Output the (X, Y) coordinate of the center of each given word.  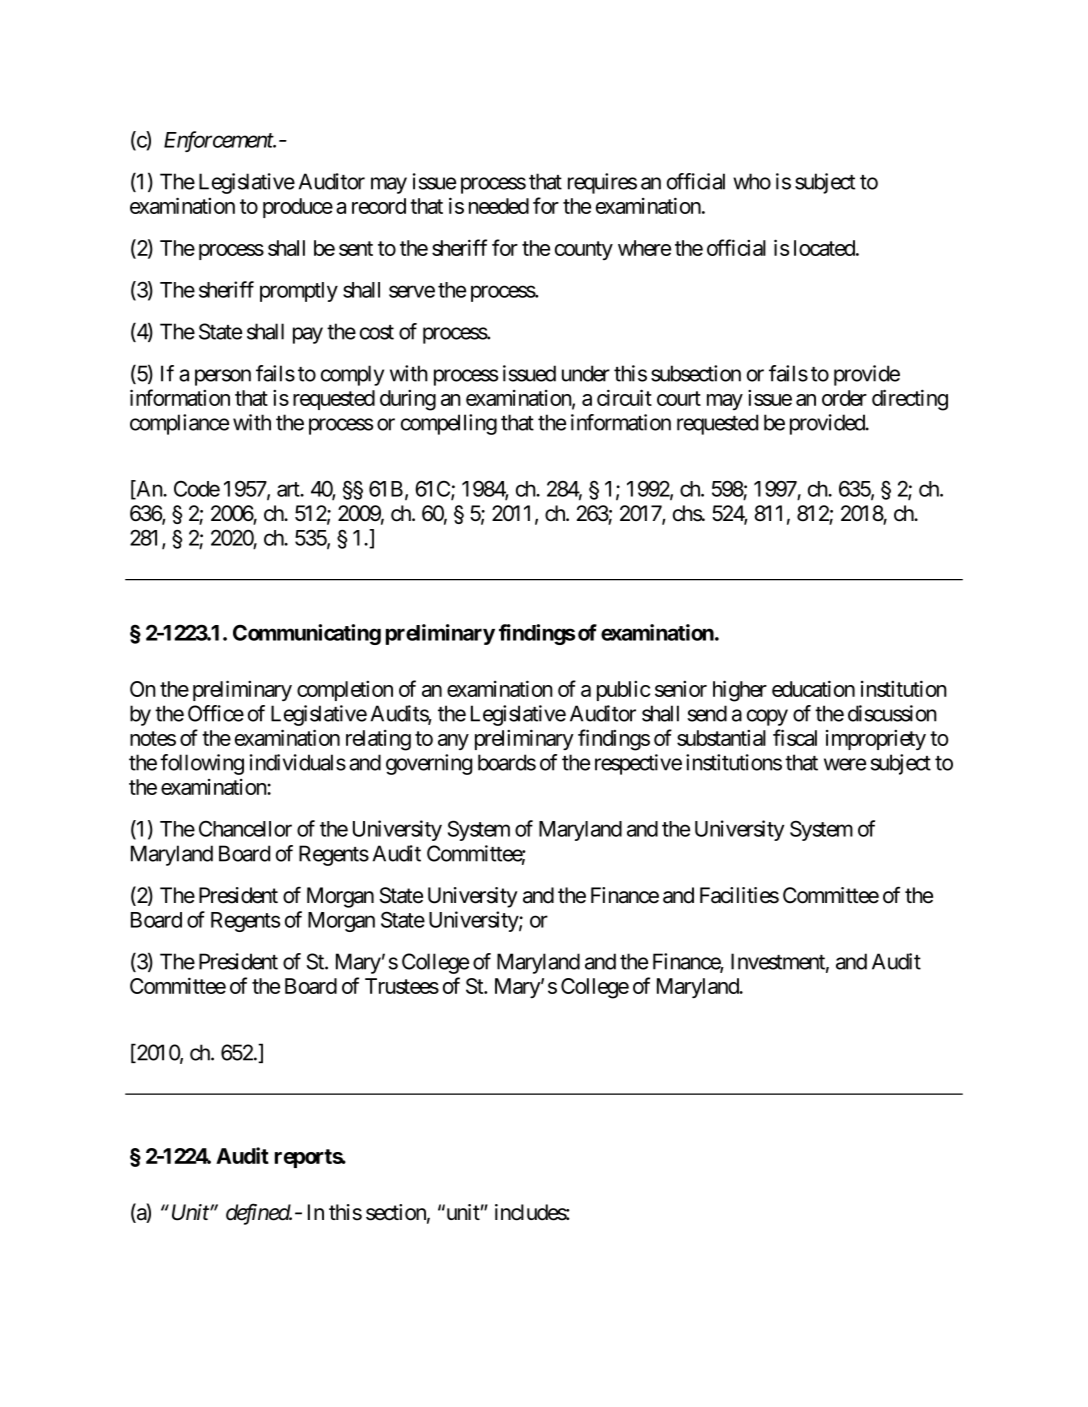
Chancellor (245, 828)
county (584, 250)
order (844, 398)
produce (298, 208)
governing (429, 764)
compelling (449, 424)
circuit (624, 397)
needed (499, 206)
